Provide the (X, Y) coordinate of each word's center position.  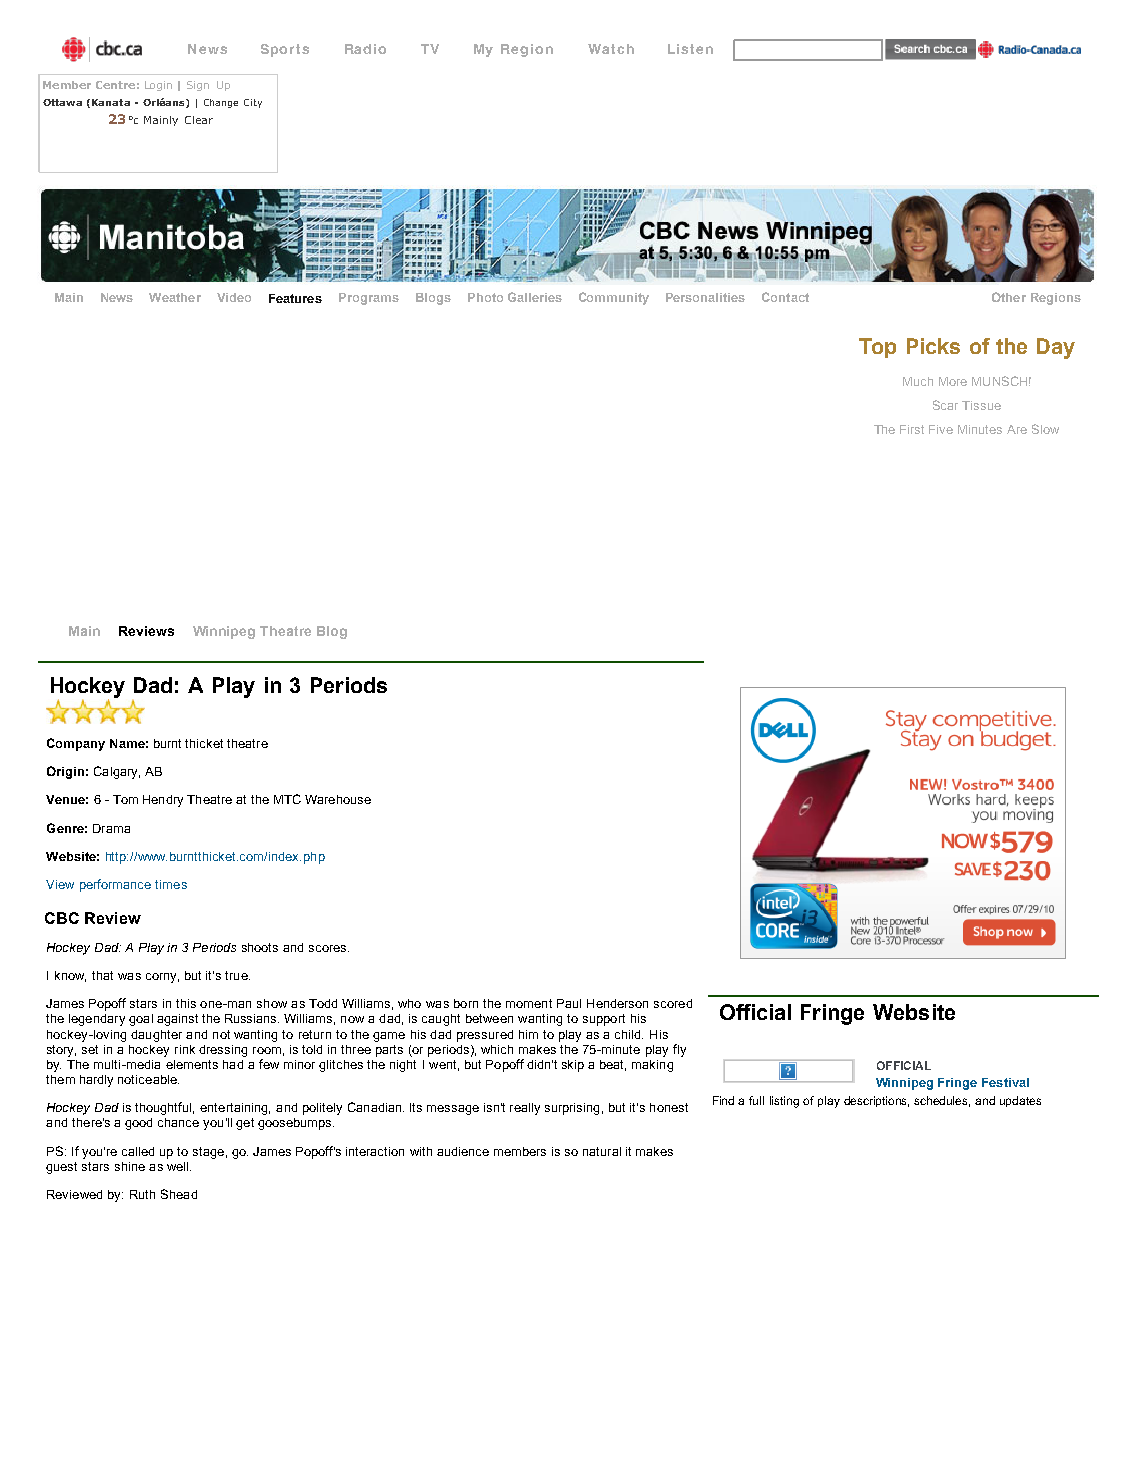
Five (941, 429)
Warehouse (338, 799)
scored (673, 1003)
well (179, 1166)
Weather (175, 297)
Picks (933, 346)
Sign (198, 86)
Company (76, 744)
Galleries (535, 297)
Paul (569, 1003)
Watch (611, 49)
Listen (690, 49)
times (171, 884)
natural (602, 1151)
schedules (942, 1101)
